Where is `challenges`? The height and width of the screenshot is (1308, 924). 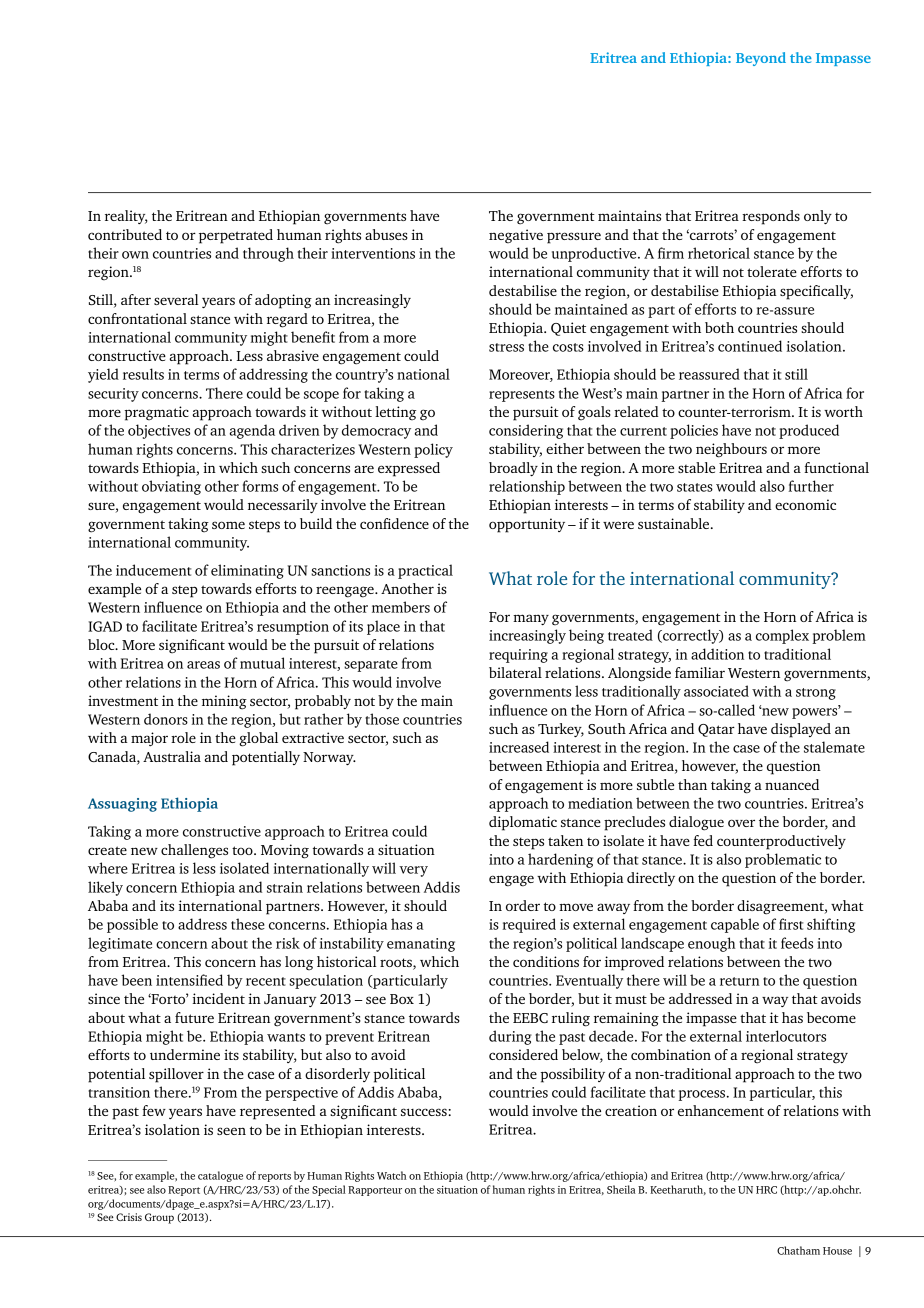 challenges is located at coordinates (194, 851).
